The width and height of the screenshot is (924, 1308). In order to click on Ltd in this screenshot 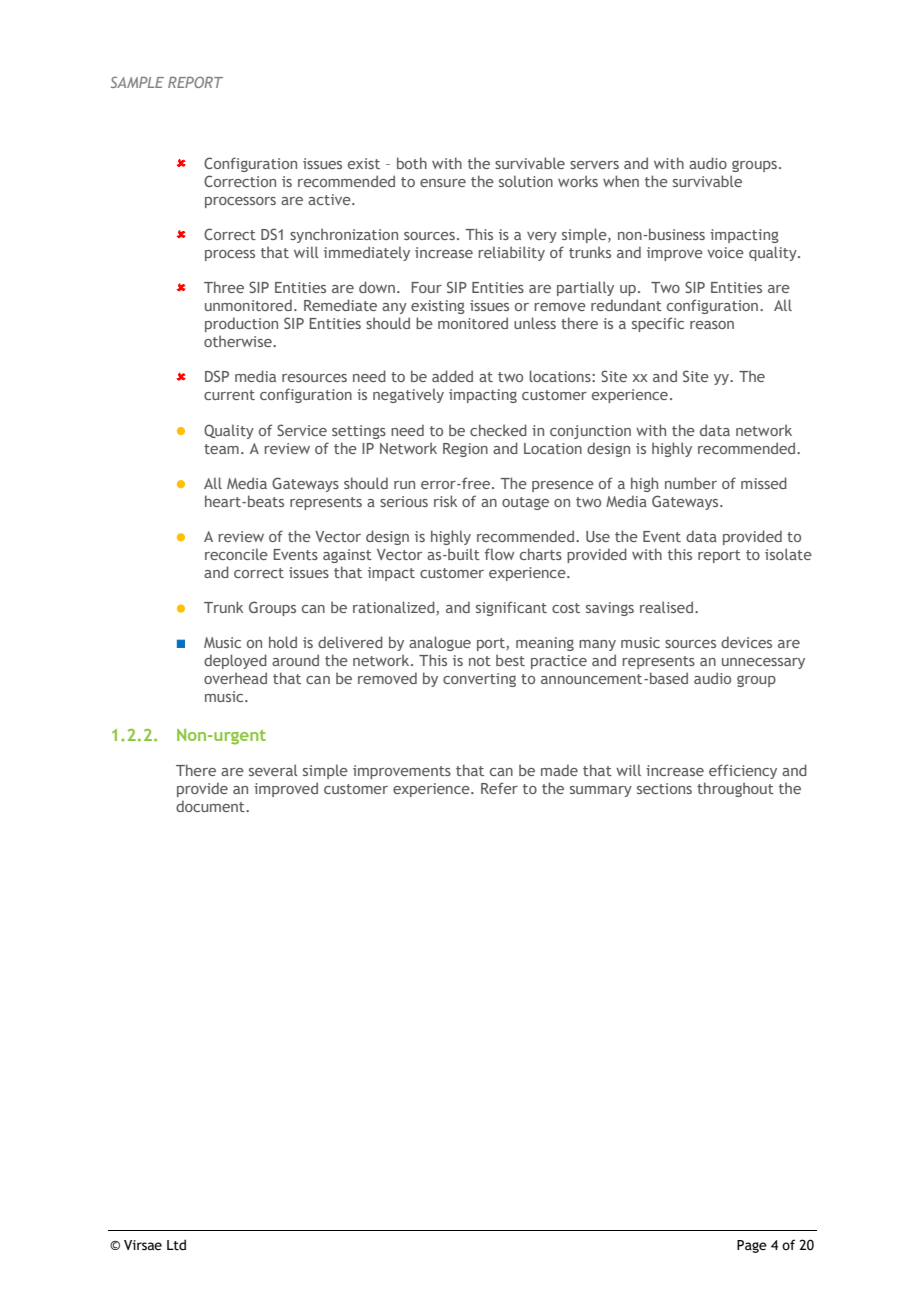, I will do `click(176, 1245)`.
